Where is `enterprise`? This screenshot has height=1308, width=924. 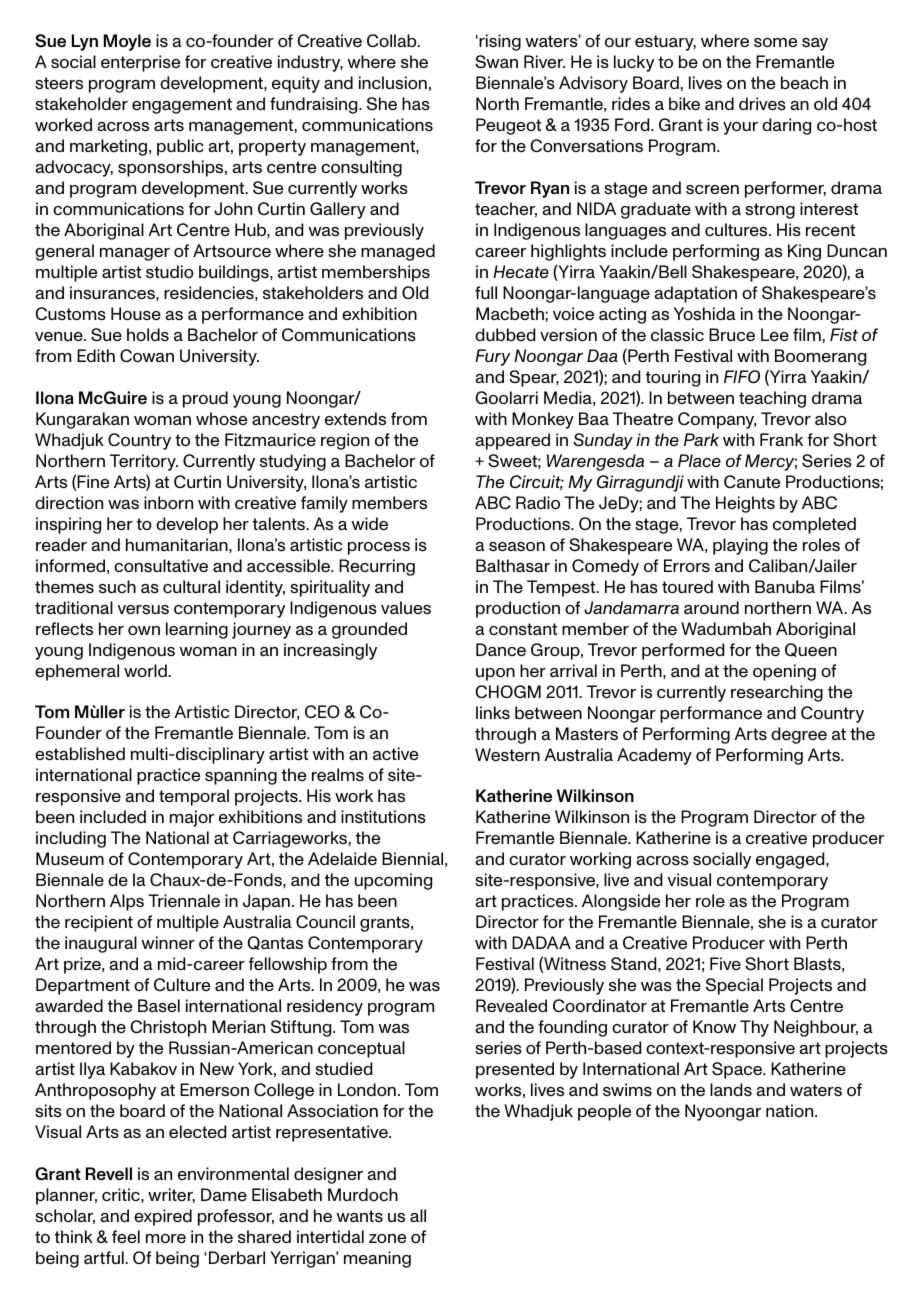
enterprise is located at coordinates (140, 63).
